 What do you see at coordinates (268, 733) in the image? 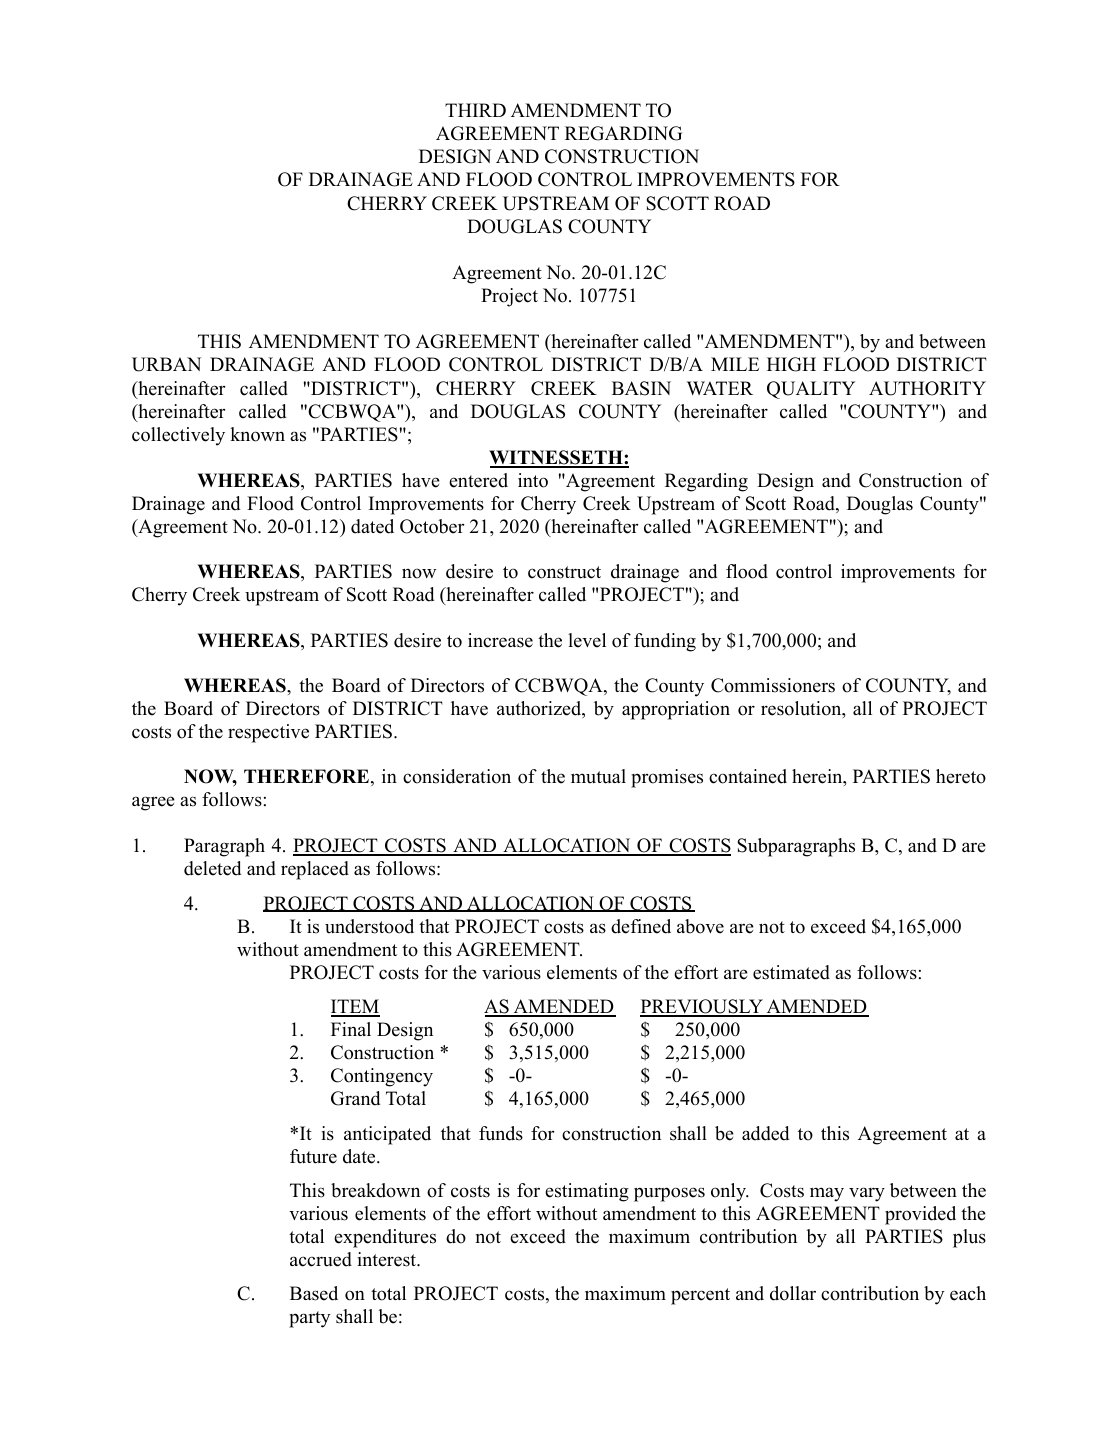
I see `respective` at bounding box center [268, 733].
